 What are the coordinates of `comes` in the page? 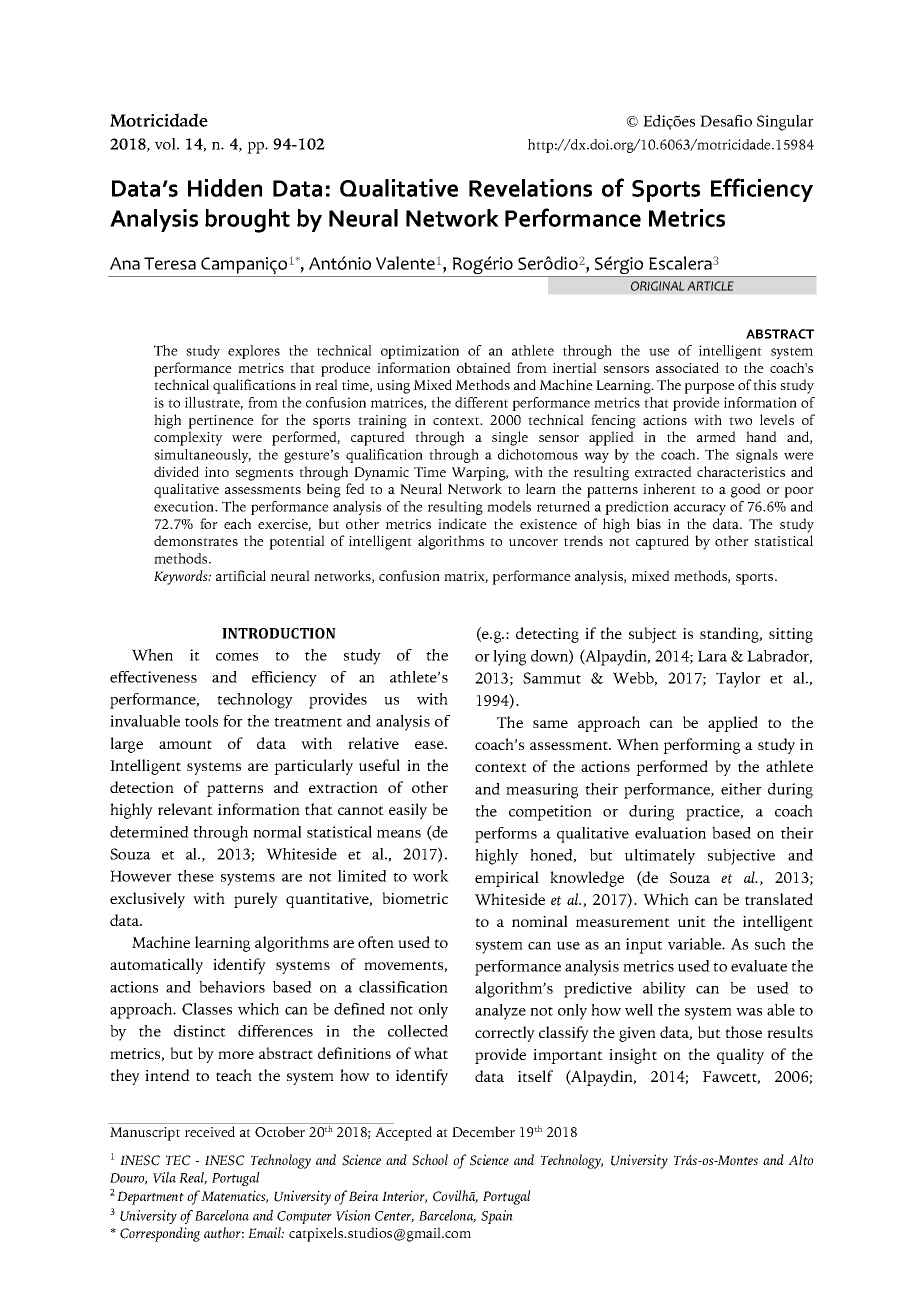 It's located at (237, 657).
